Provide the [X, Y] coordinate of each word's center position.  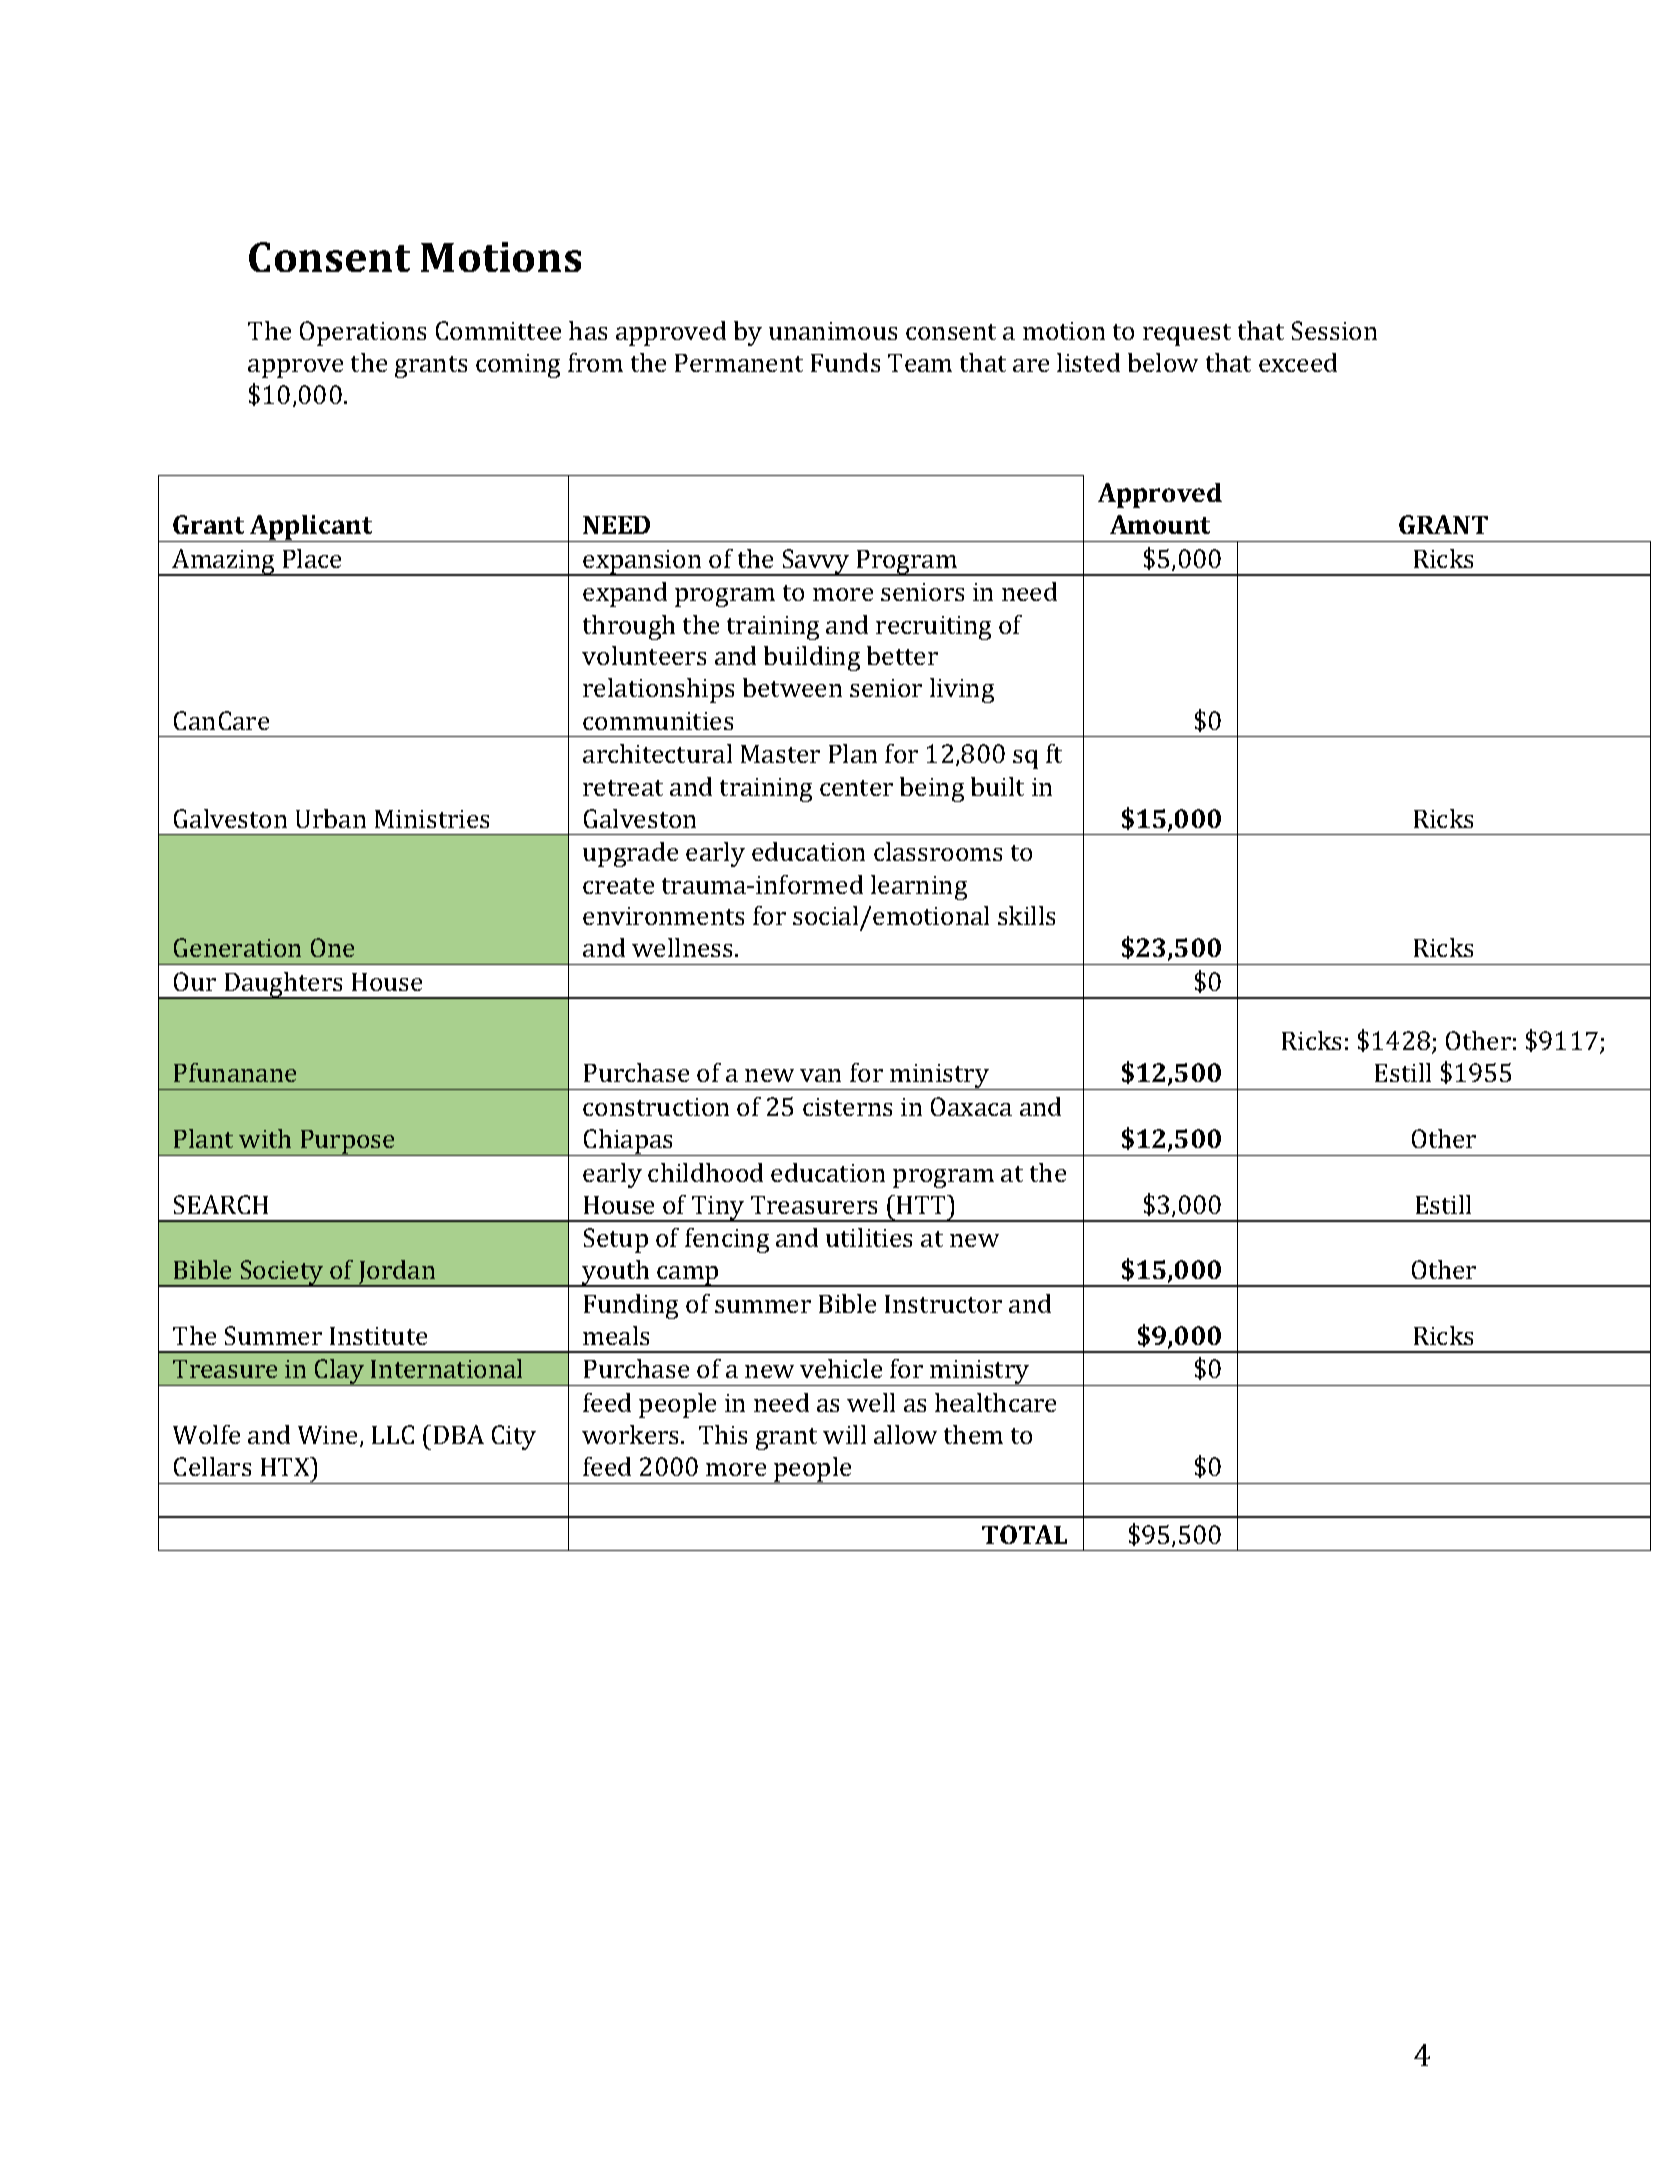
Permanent [739, 363]
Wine [329, 1436]
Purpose [348, 1143]
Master [780, 754]
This [723, 1434]
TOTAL [1024, 1534]
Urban [331, 818]
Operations [363, 333]
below [1163, 362]
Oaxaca [971, 1106]
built [997, 786]
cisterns [847, 1107]
